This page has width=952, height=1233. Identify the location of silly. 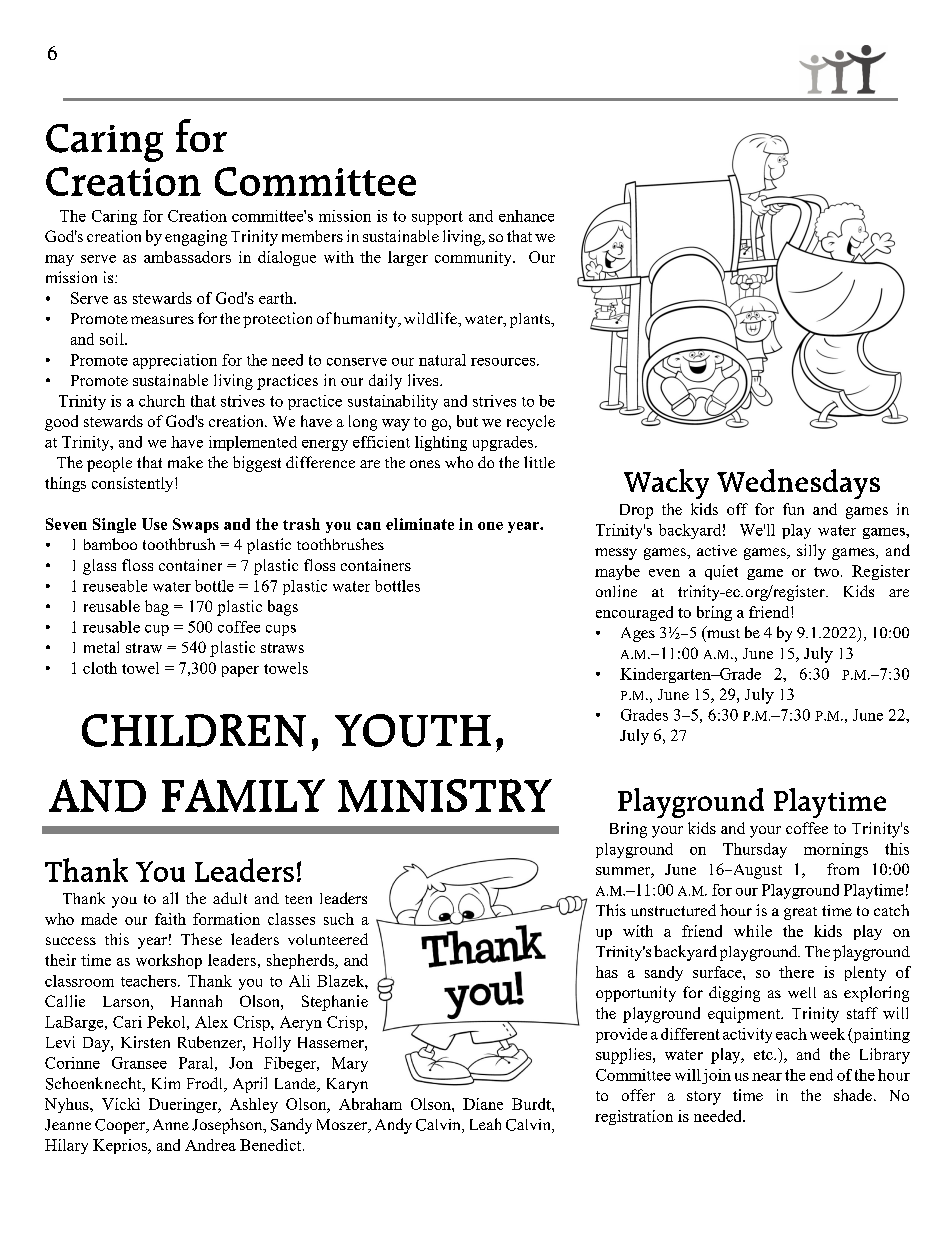
(811, 552).
